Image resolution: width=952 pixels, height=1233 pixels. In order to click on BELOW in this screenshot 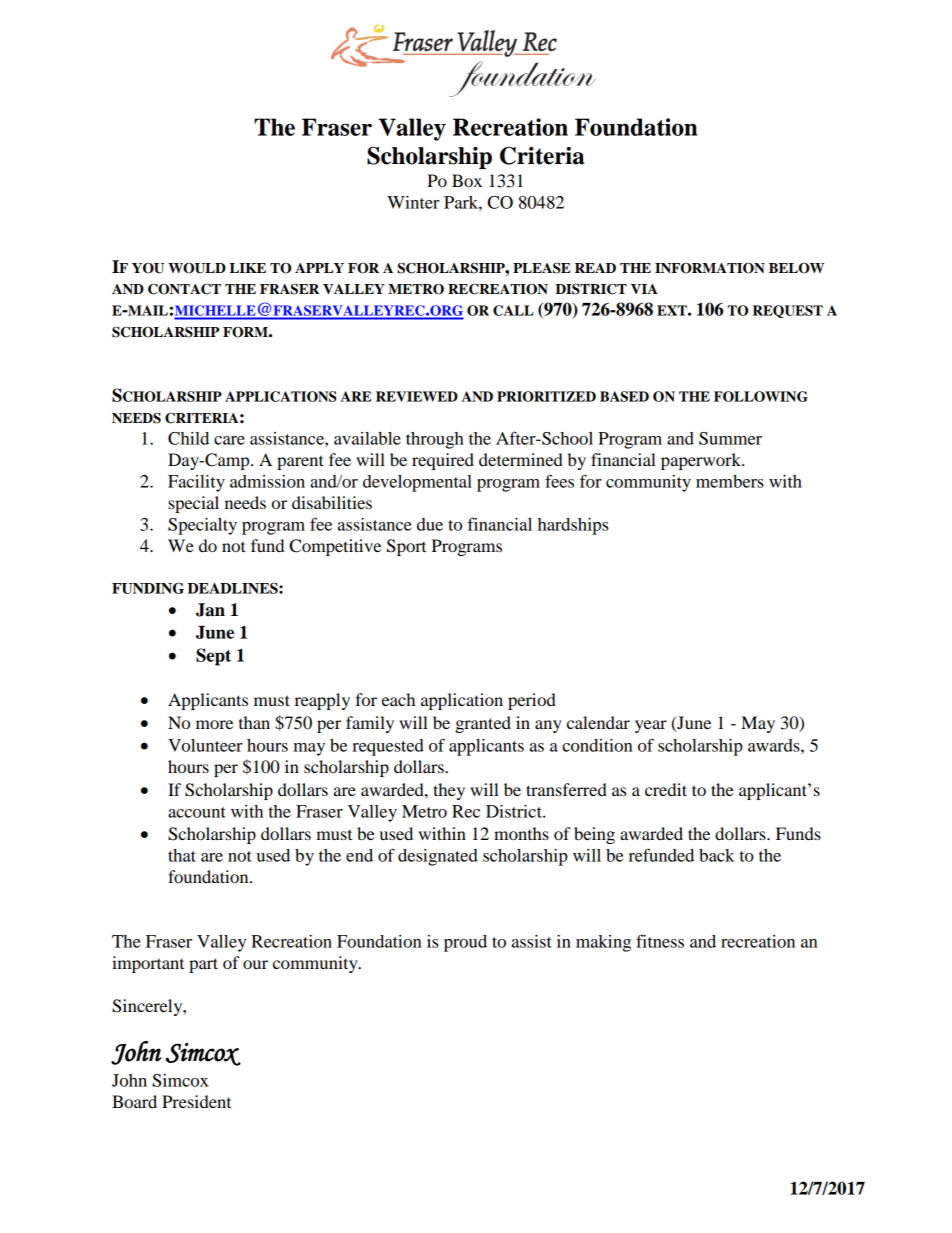, I will do `click(796, 268)`.
